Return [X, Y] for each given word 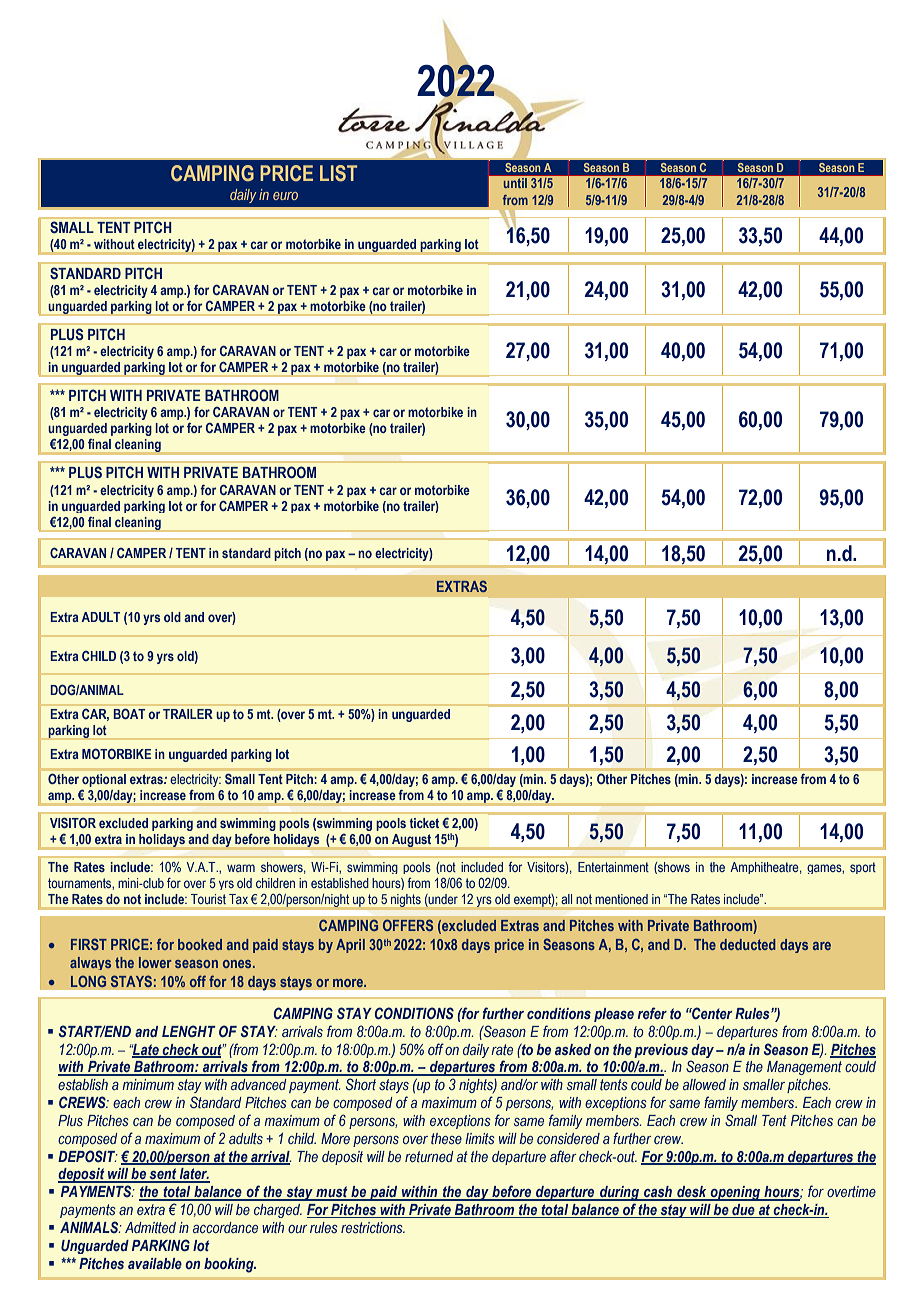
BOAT [129, 713]
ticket [424, 823]
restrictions [373, 1227]
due [743, 1211]
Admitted [150, 1227]
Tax [238, 899]
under [442, 900]
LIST [338, 173]
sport [863, 868]
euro [285, 196]
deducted [748, 944]
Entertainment [613, 867]
